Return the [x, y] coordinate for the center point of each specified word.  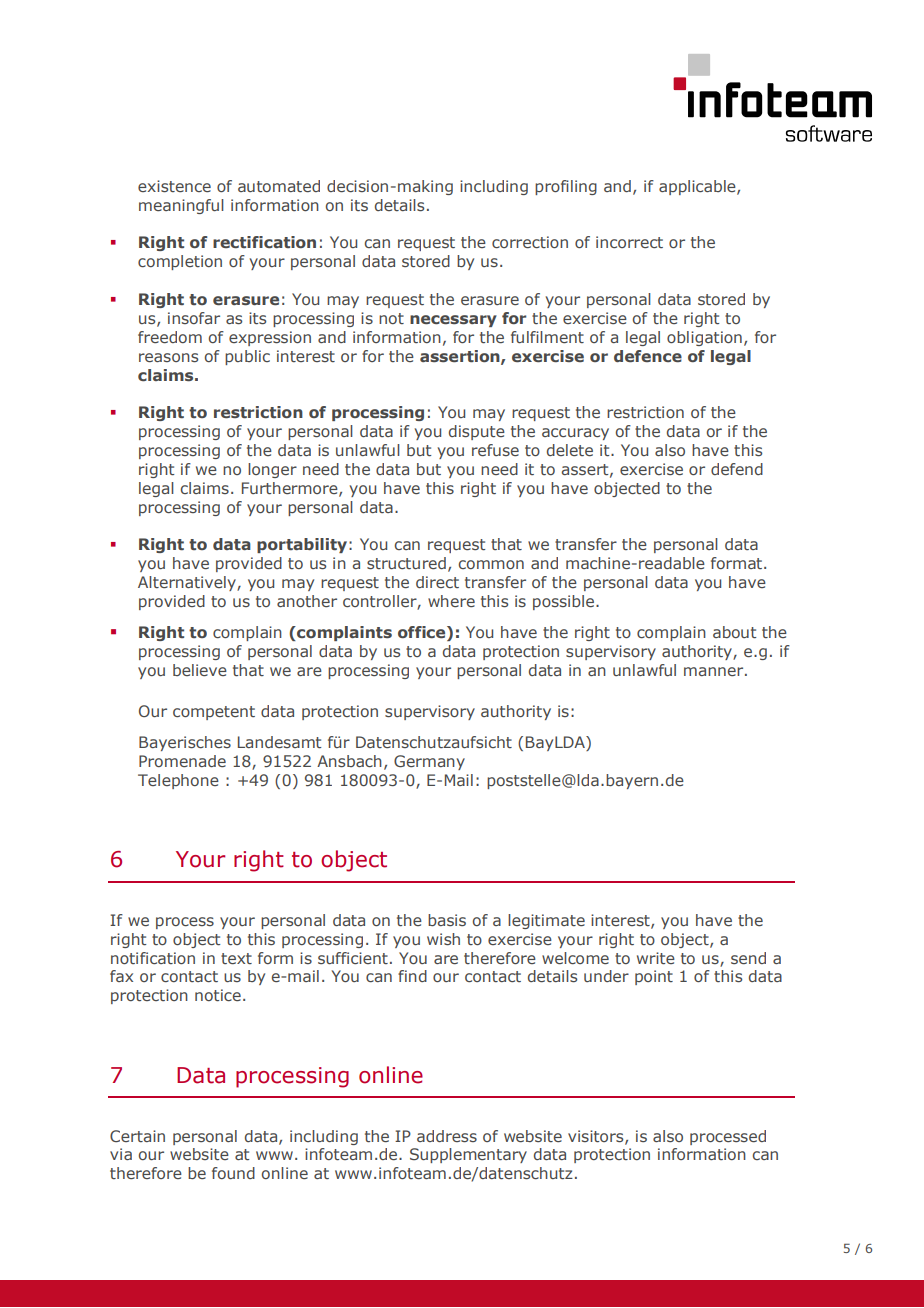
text [236, 958]
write [656, 958]
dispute [477, 432]
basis [447, 920]
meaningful [181, 206]
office [423, 633]
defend [737, 469]
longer [272, 470]
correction [530, 242]
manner [715, 671]
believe [200, 670]
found [233, 1173]
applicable [698, 187]
